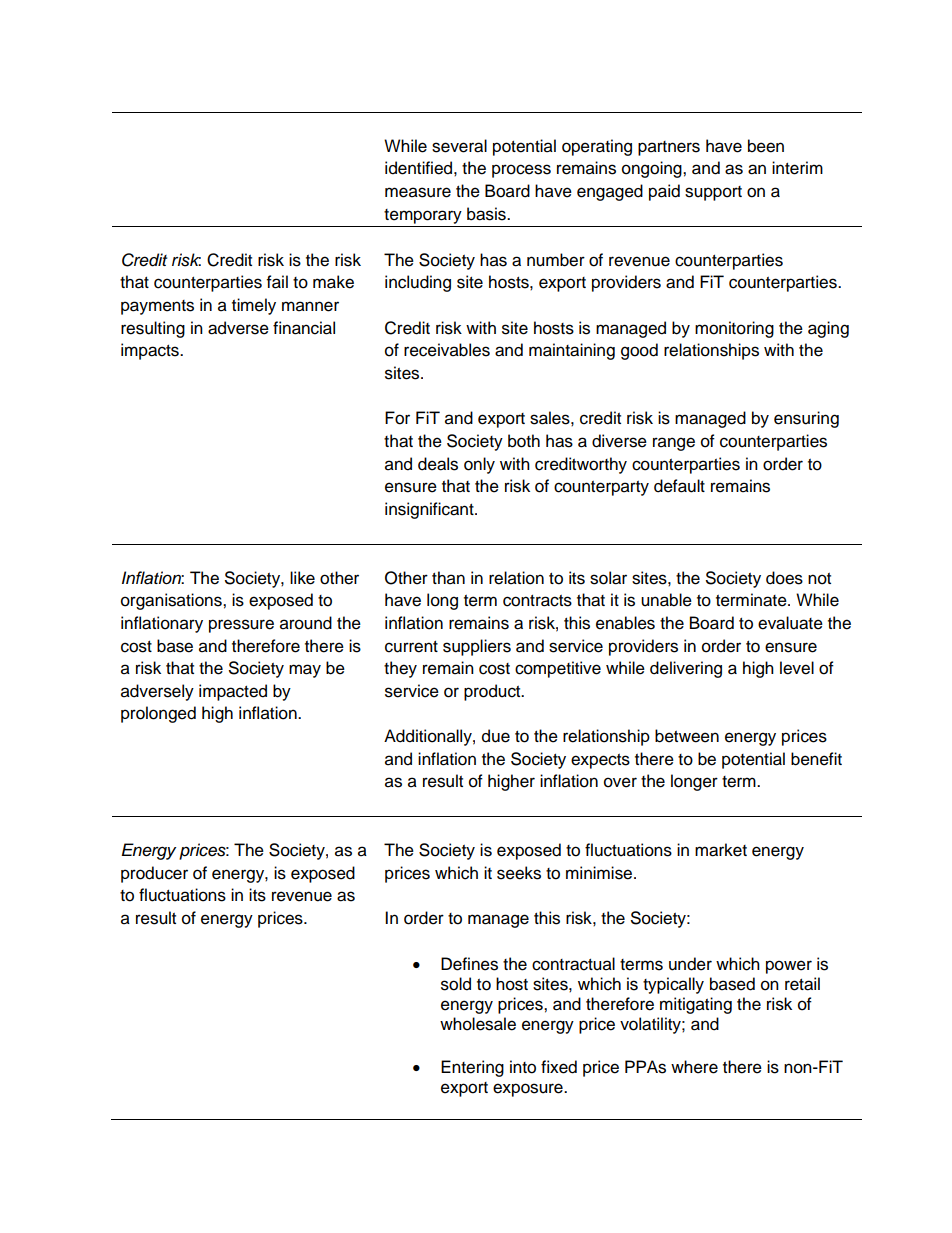 This page has height=1233, width=952. Describe the element at coordinates (523, 1067) in the page. I see `into` at that location.
